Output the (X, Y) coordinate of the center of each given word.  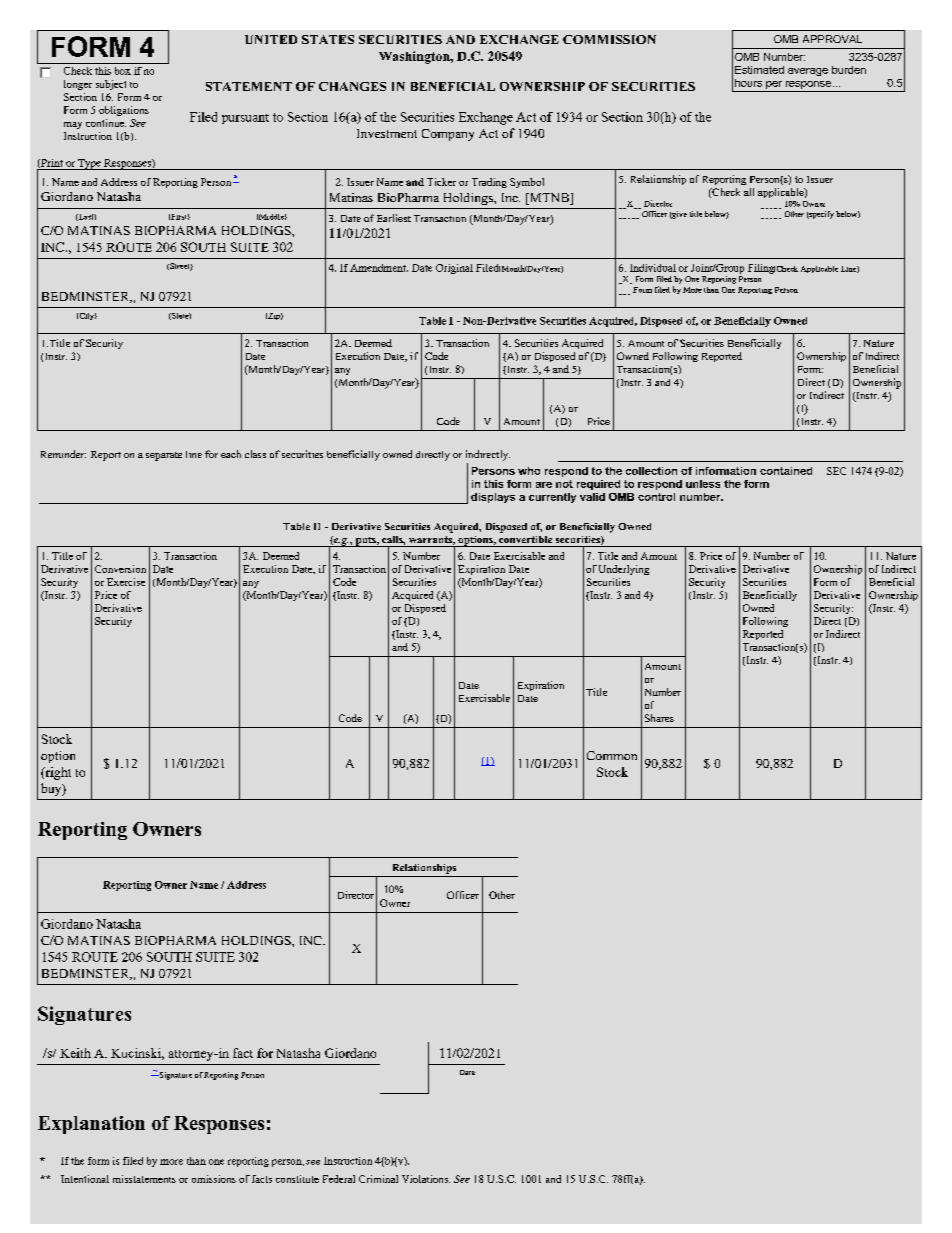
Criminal (378, 1179)
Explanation (91, 1125)
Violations (426, 1179)
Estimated (759, 70)
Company (448, 135)
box (123, 71)
